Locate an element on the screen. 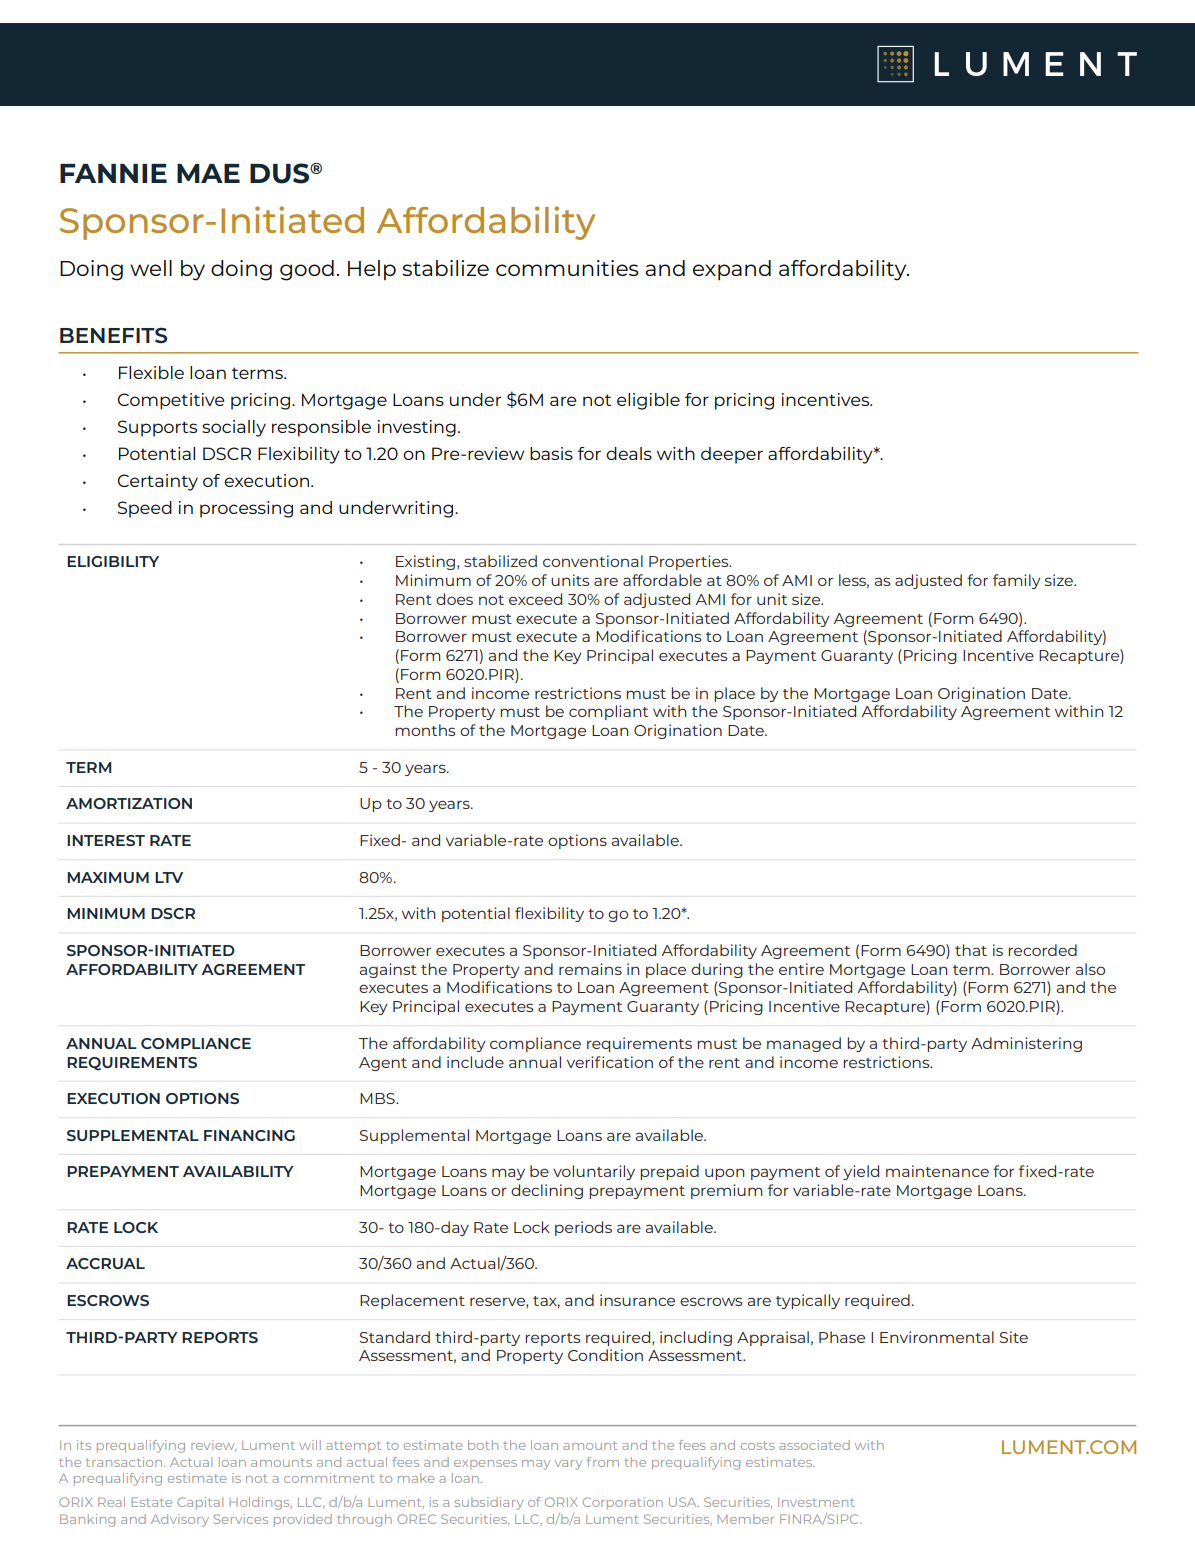  vary is located at coordinates (568, 1465).
